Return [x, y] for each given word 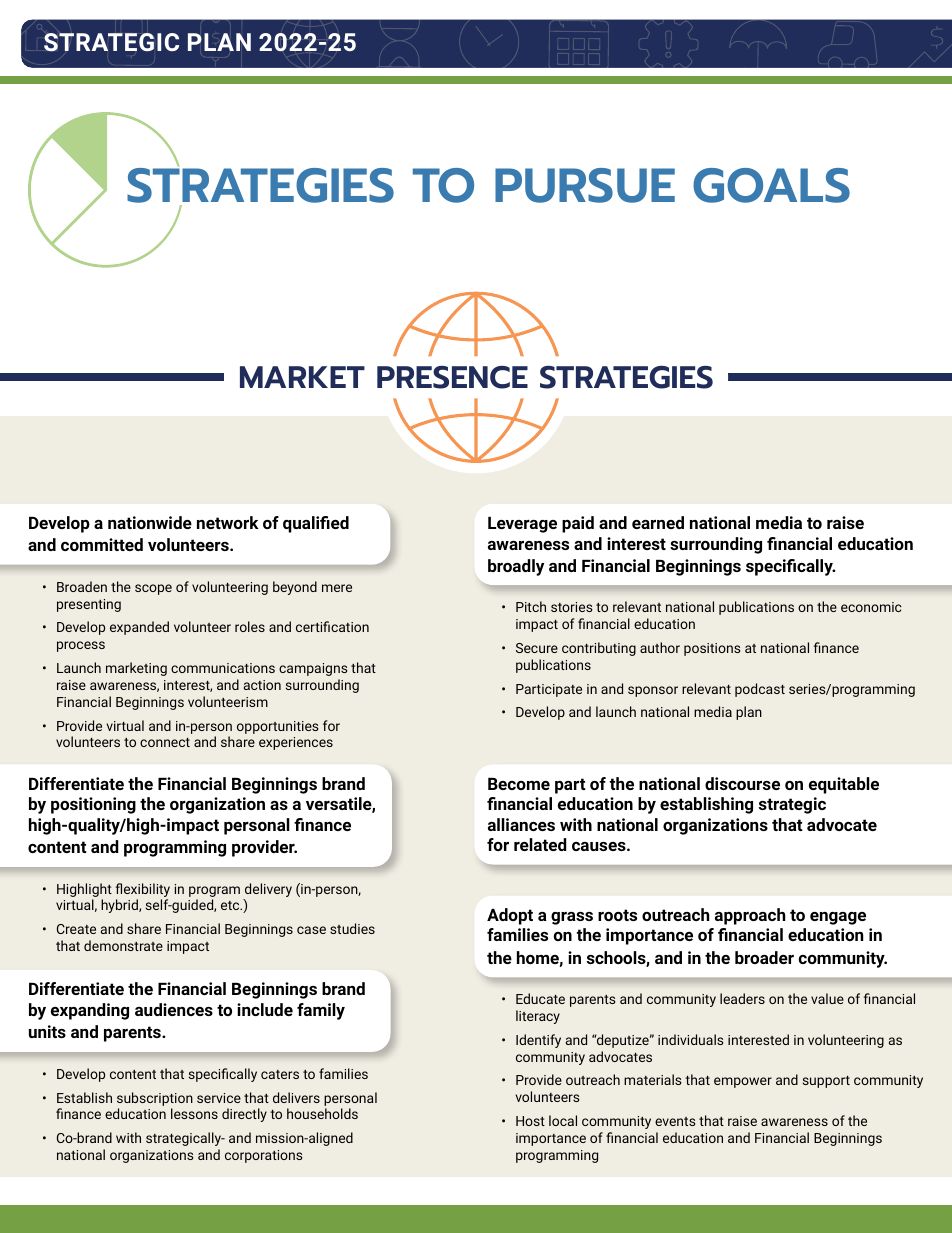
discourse [742, 783]
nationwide [150, 522]
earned [658, 522]
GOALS [771, 185]
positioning [93, 805]
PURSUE [585, 185]
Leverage [522, 525]
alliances [521, 824]
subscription [155, 1099]
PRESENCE [452, 377]
